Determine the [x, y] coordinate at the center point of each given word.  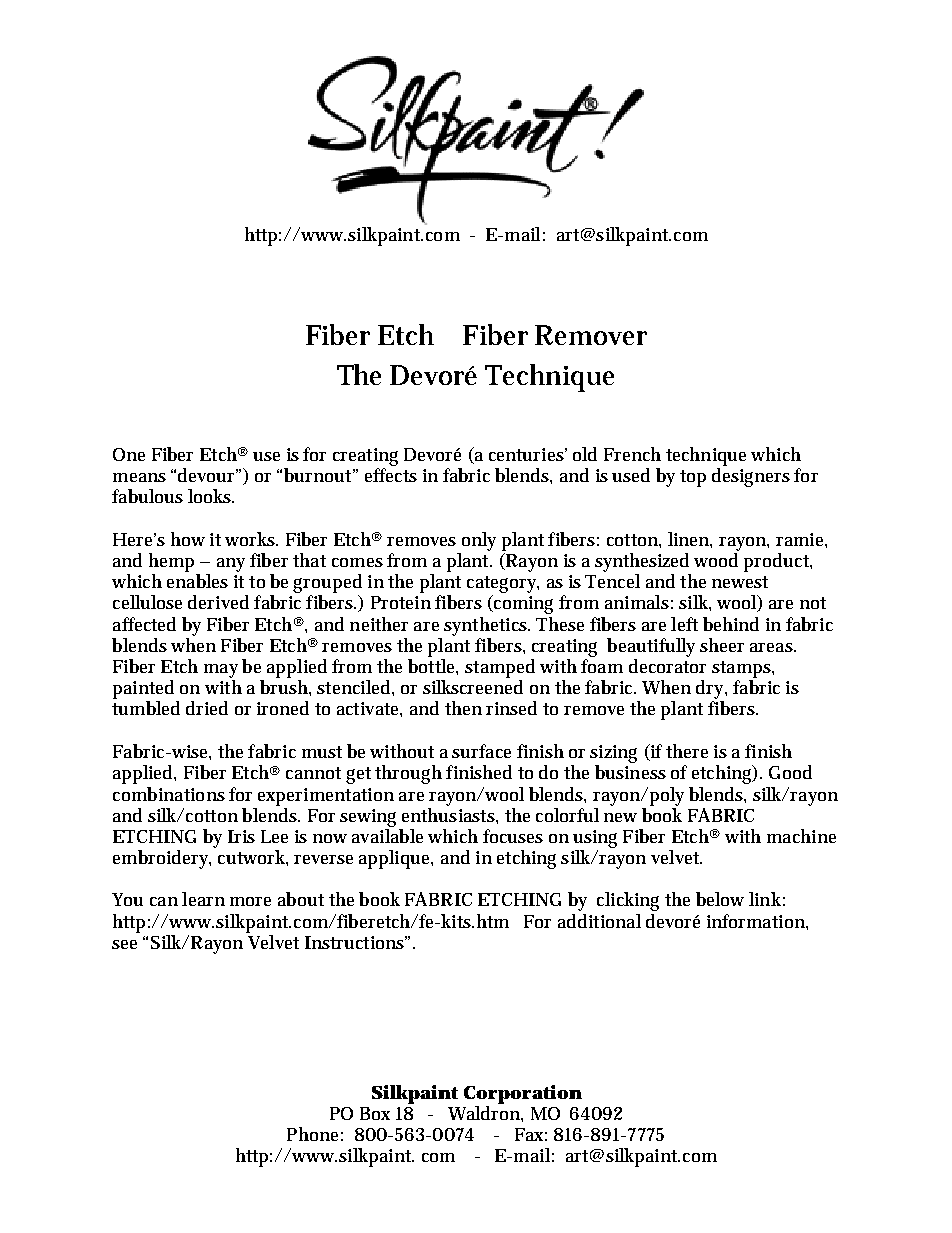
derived [218, 602]
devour [208, 475]
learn [203, 899]
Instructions [356, 942]
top [693, 478]
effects [391, 475]
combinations [169, 794]
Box [375, 1113]
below [720, 899]
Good [790, 772]
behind [731, 624]
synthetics [487, 626]
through [408, 774]
